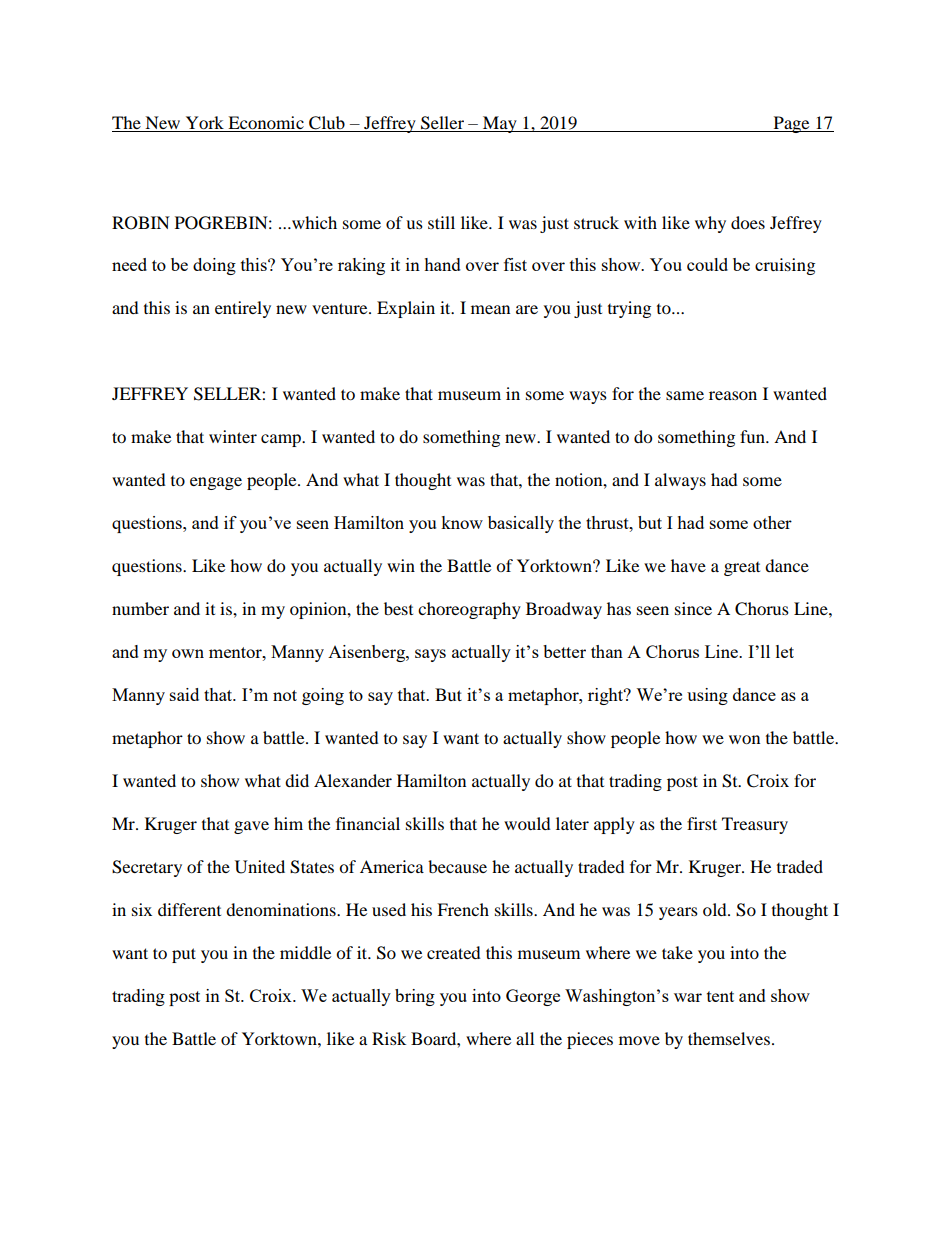 The width and height of the document is (952, 1233). I want to click on Economic, so click(266, 124).
